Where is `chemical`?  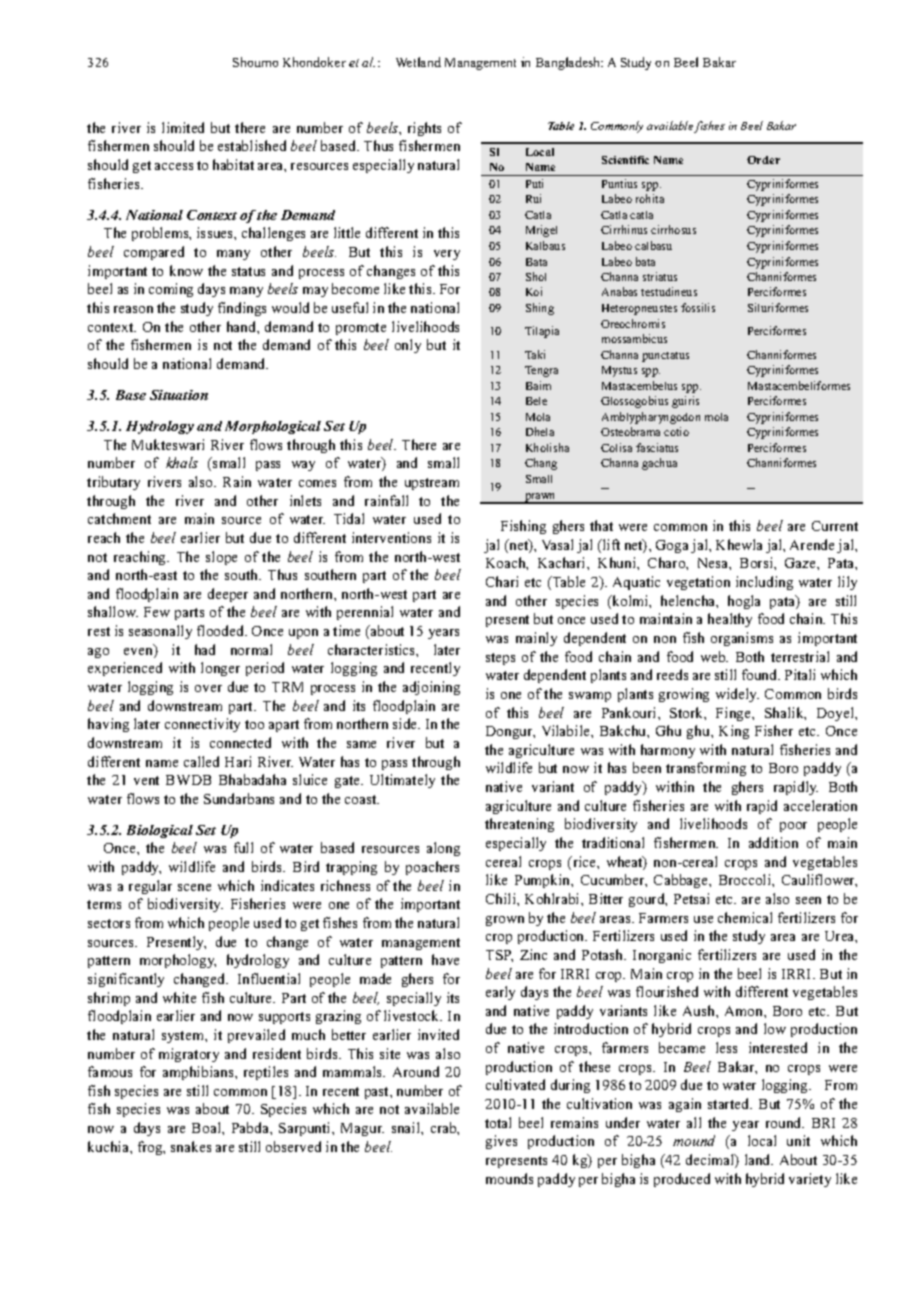 chemical is located at coordinates (745, 917).
